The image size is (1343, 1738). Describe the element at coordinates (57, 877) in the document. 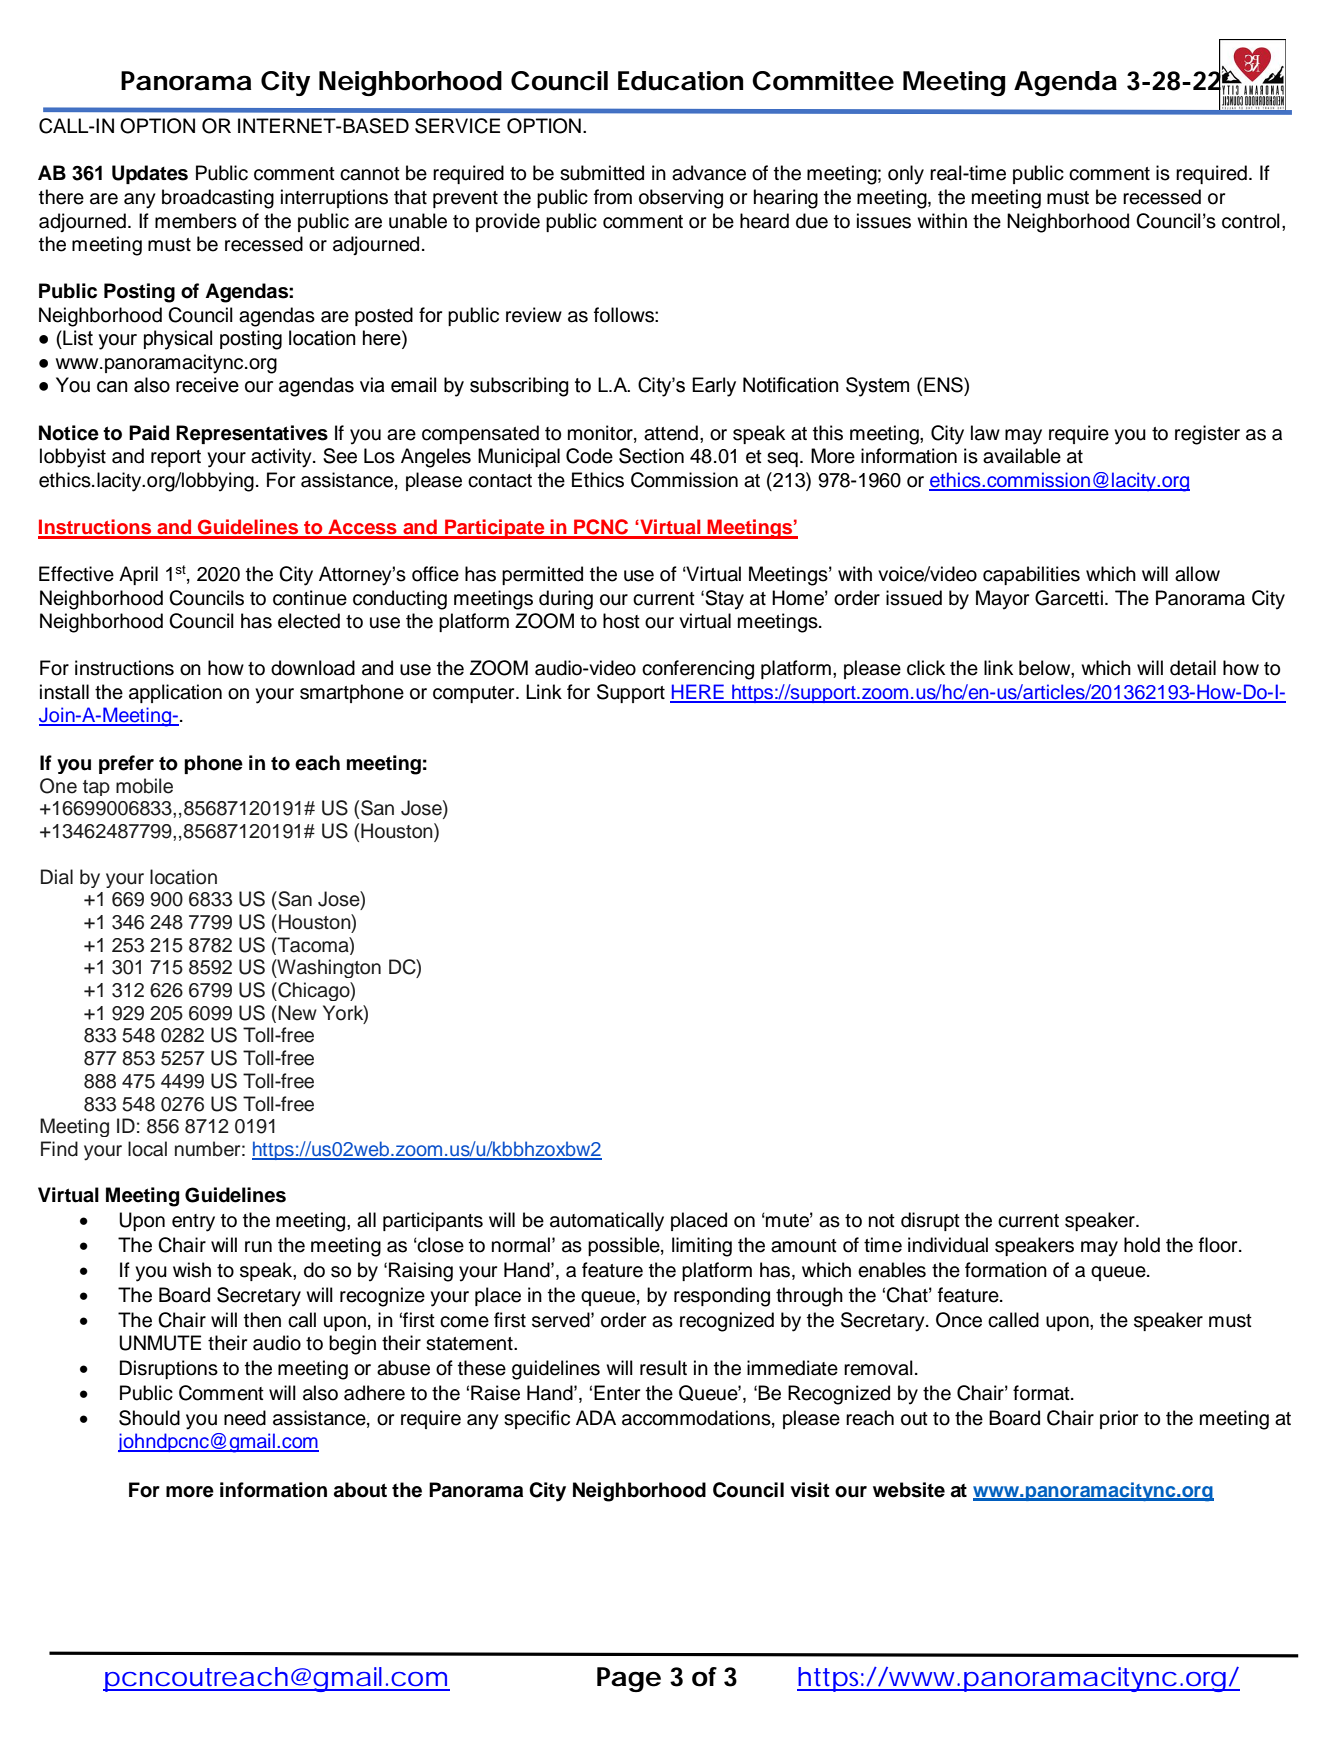

I see `Dial` at that location.
